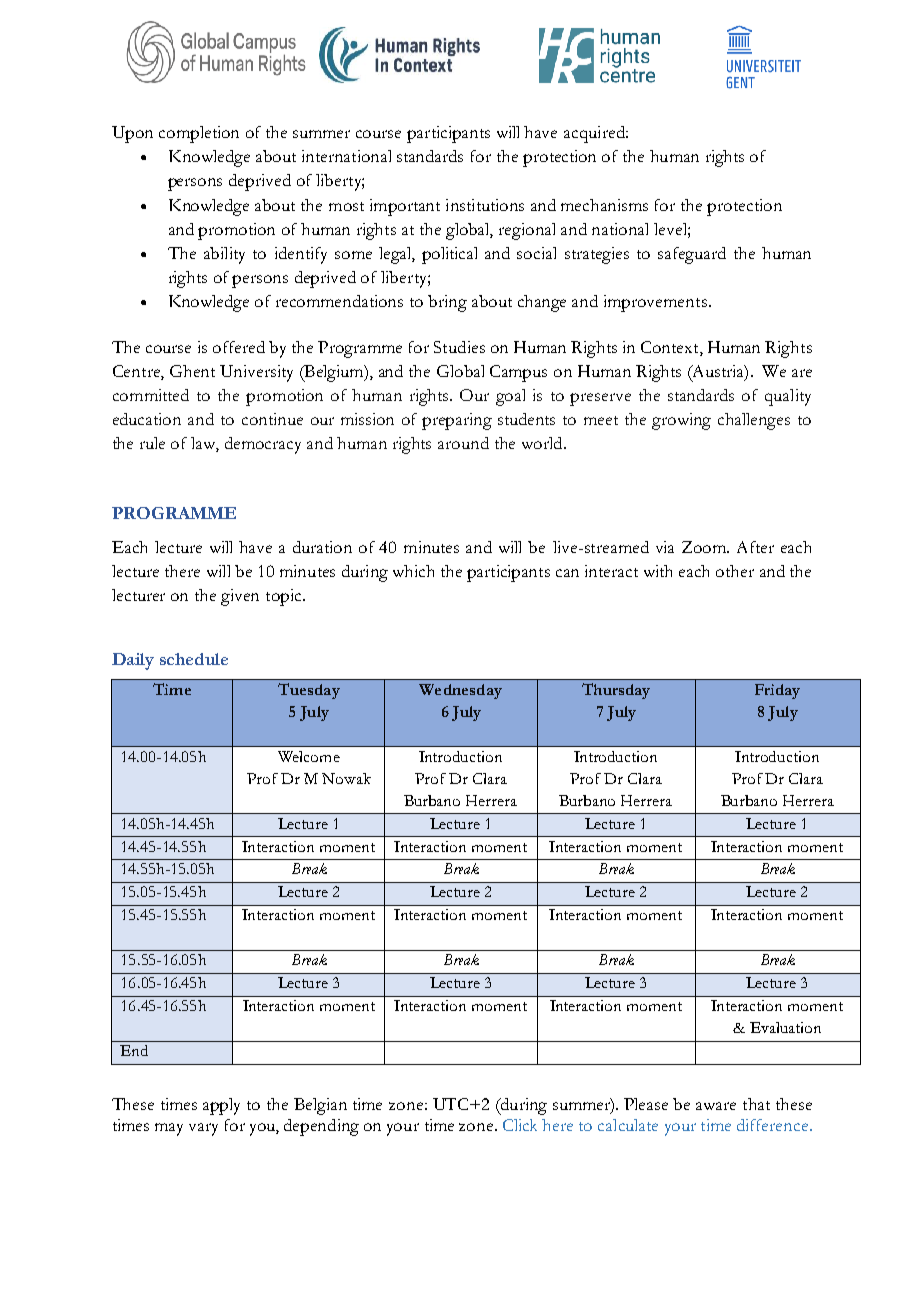 The image size is (924, 1308). Describe the element at coordinates (520, 1125) in the screenshot. I see `Click` at that location.
